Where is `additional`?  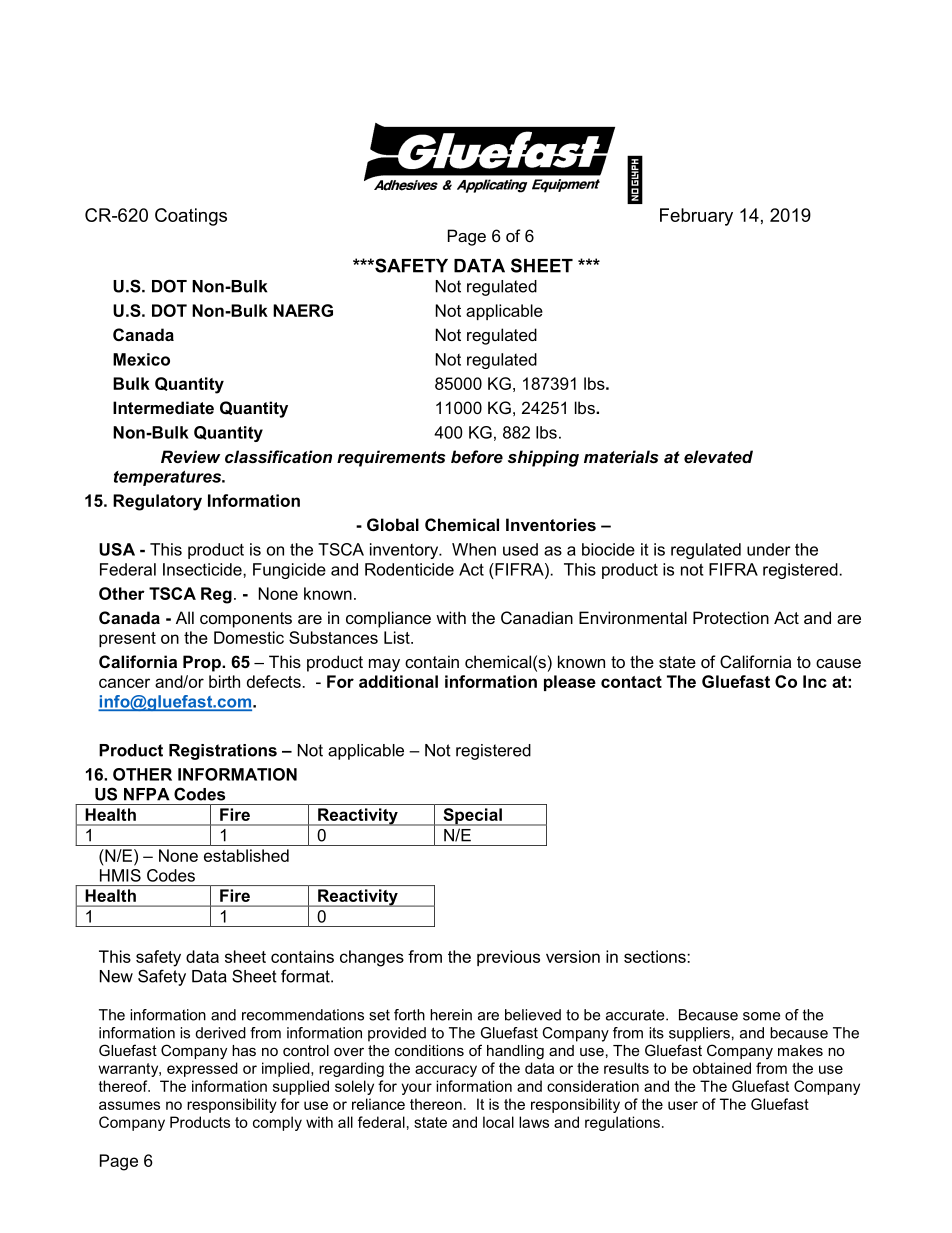
additional is located at coordinates (398, 681).
